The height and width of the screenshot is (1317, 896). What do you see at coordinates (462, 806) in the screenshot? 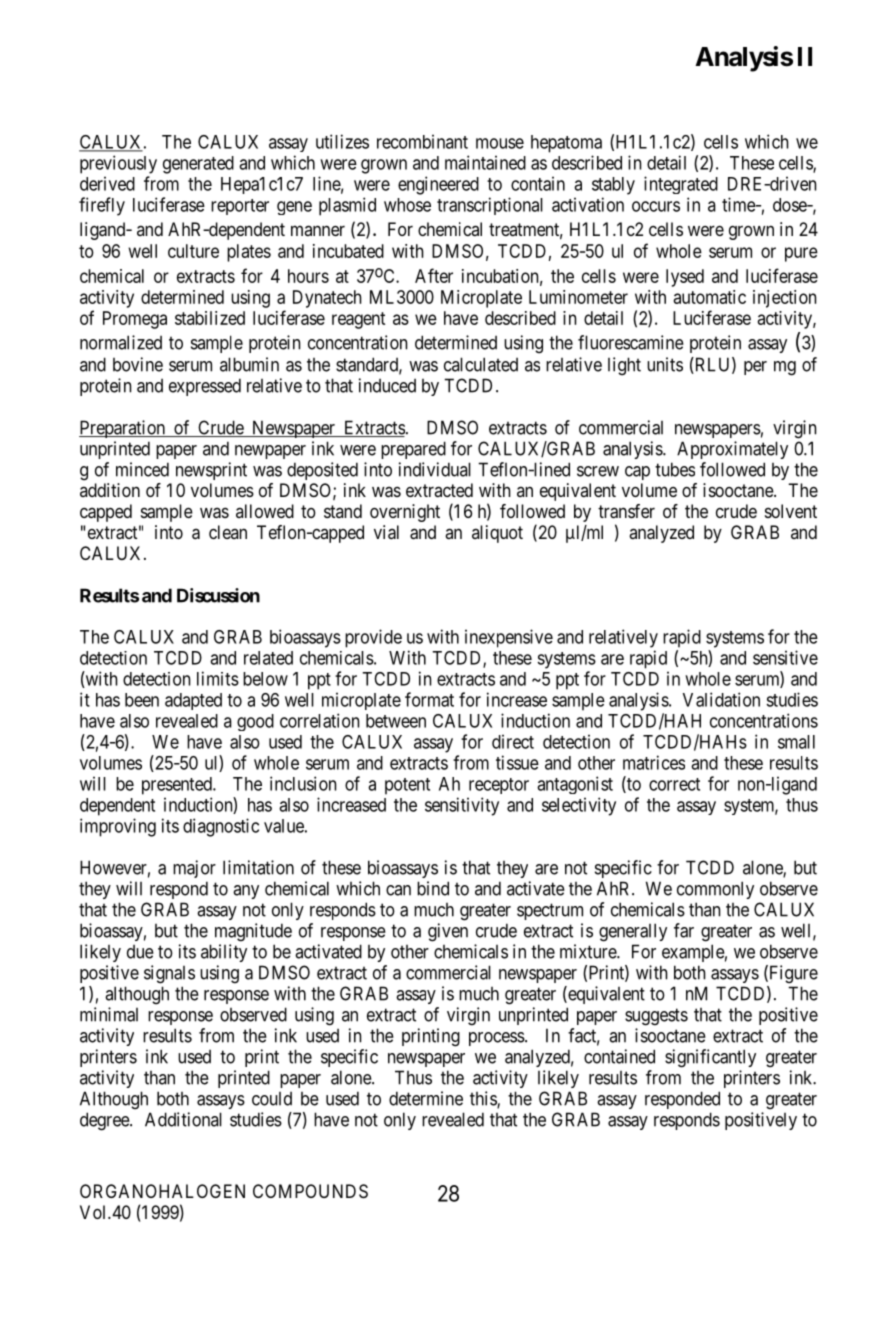
I see `sensitivity` at bounding box center [462, 806].
